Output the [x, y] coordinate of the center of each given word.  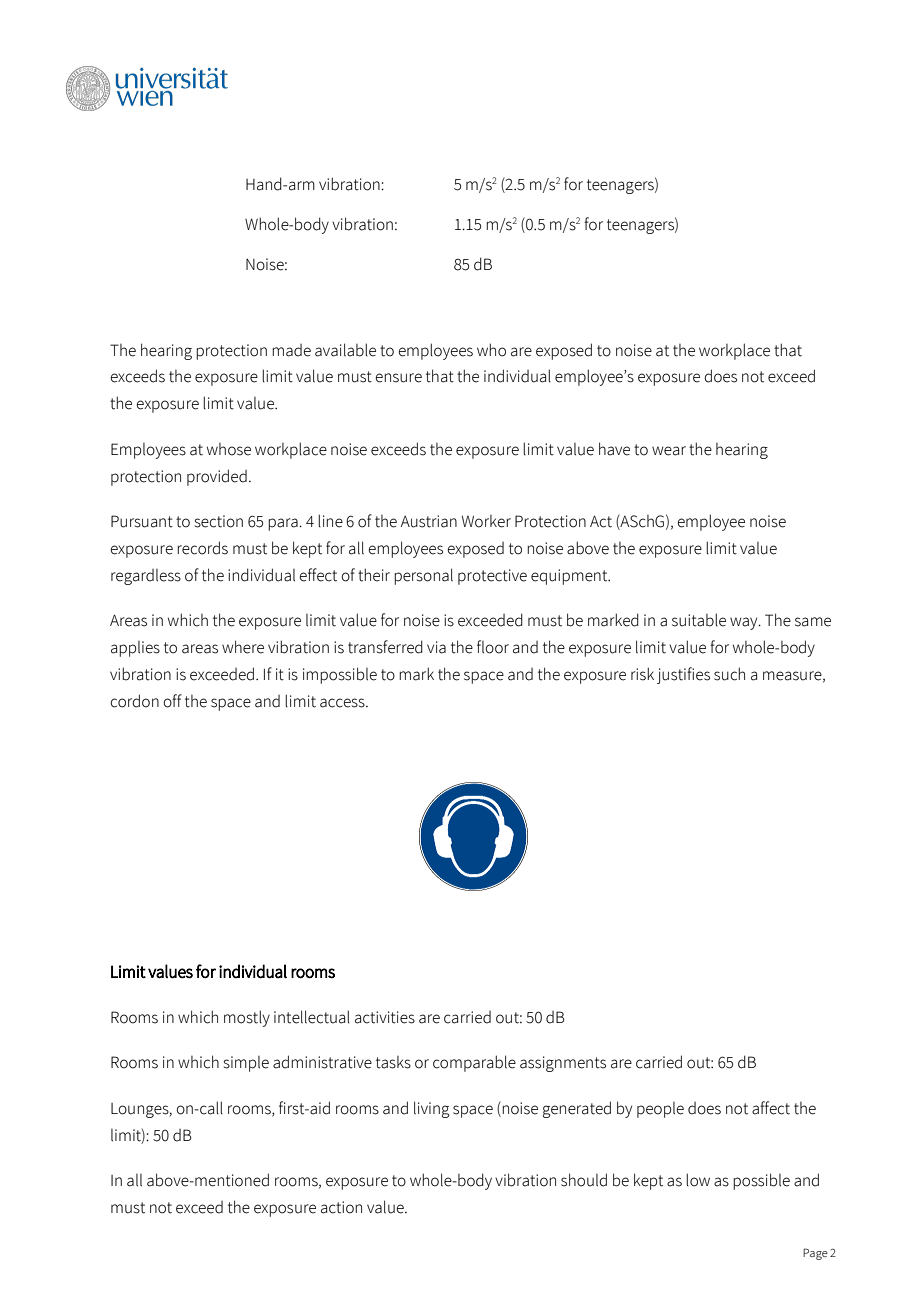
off [172, 701]
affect [771, 1108]
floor [493, 647]
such [729, 674]
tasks [393, 1062]
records [202, 548]
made [291, 350]
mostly [247, 1018]
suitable [699, 620]
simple [246, 1064]
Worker [486, 521]
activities [385, 1017]
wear [669, 451]
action [341, 1207]
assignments [563, 1064]
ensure [398, 378]
